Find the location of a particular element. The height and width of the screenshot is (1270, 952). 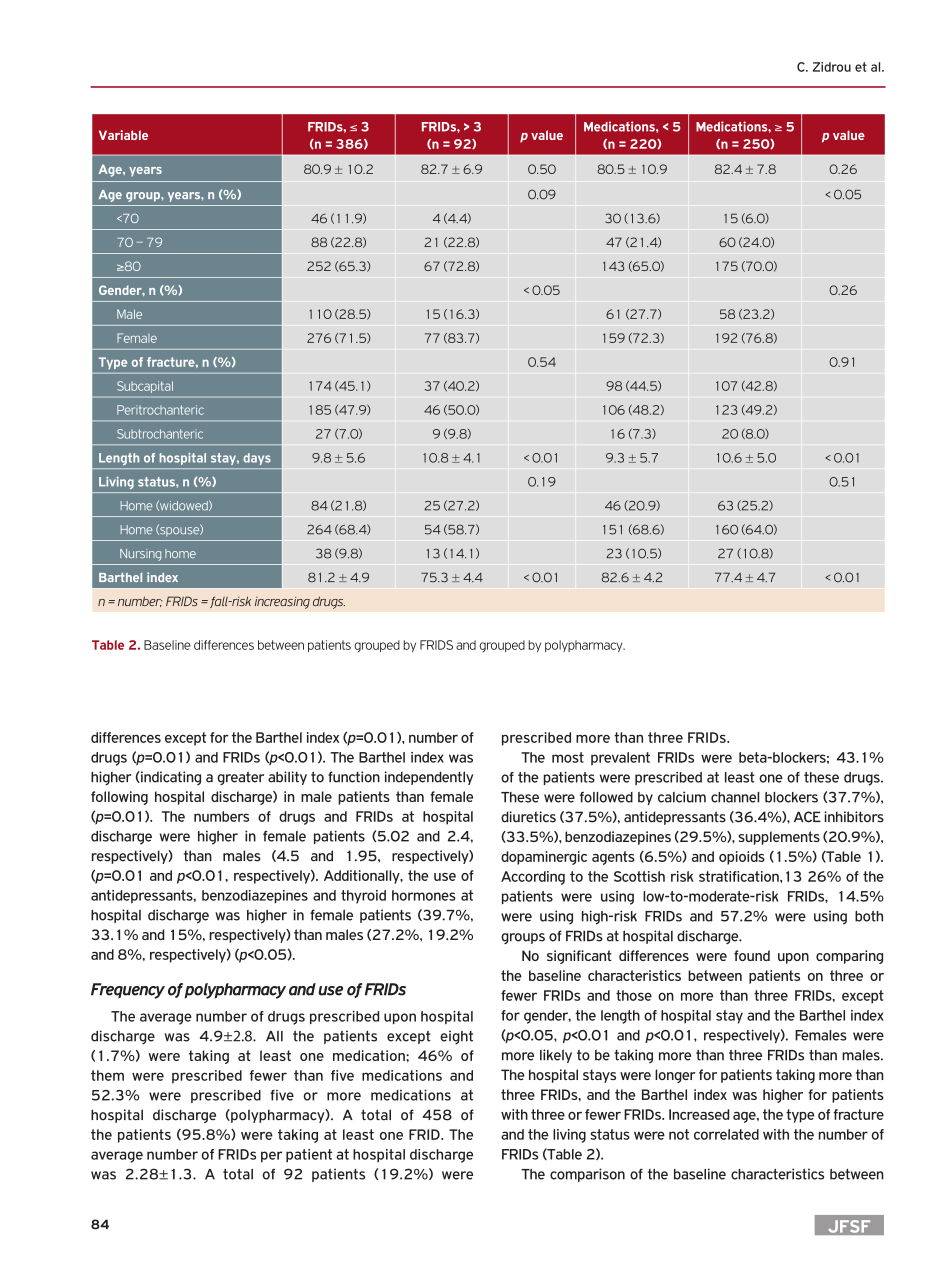

increasing is located at coordinates (282, 603).
